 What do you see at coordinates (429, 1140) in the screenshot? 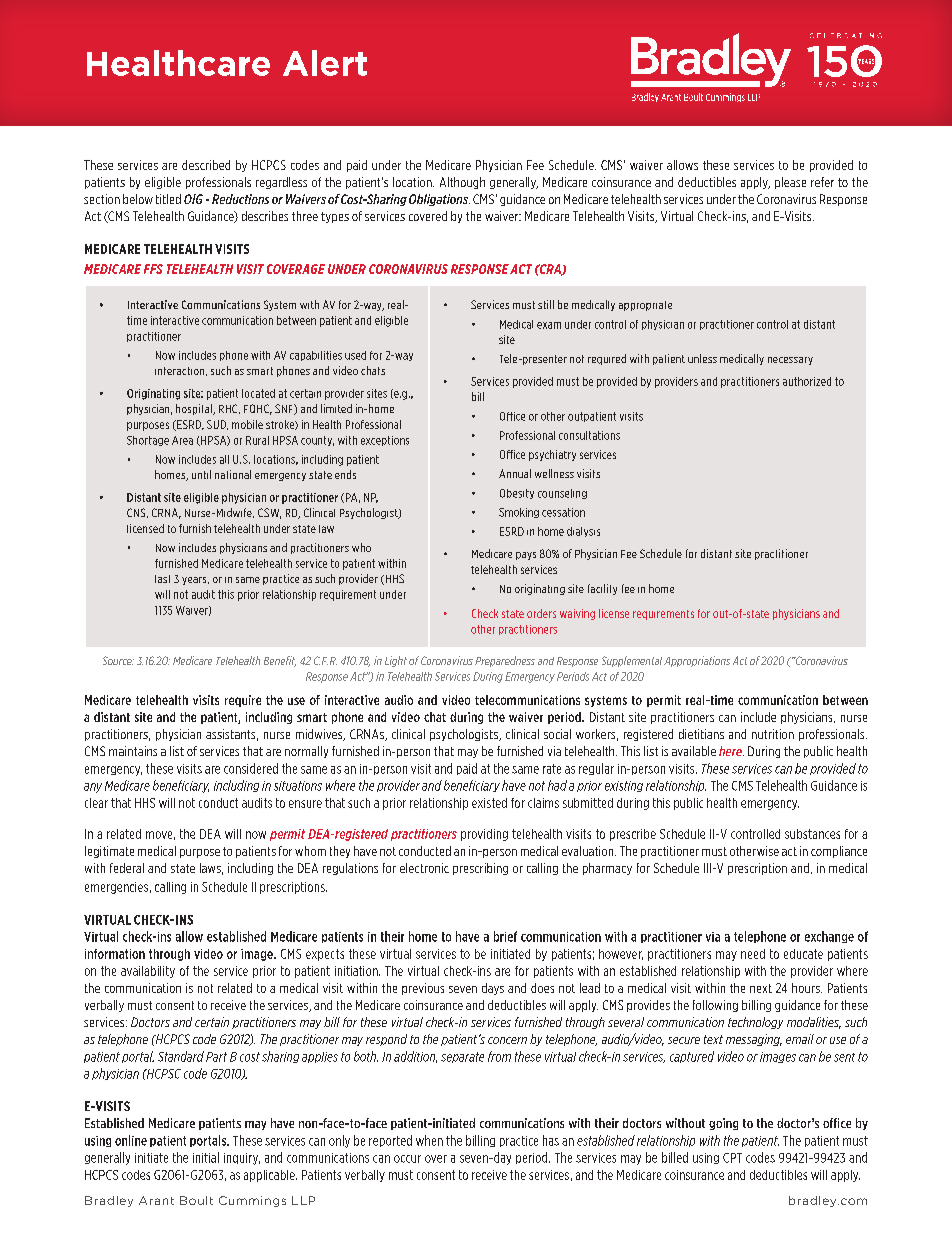
I see `when` at bounding box center [429, 1140].
